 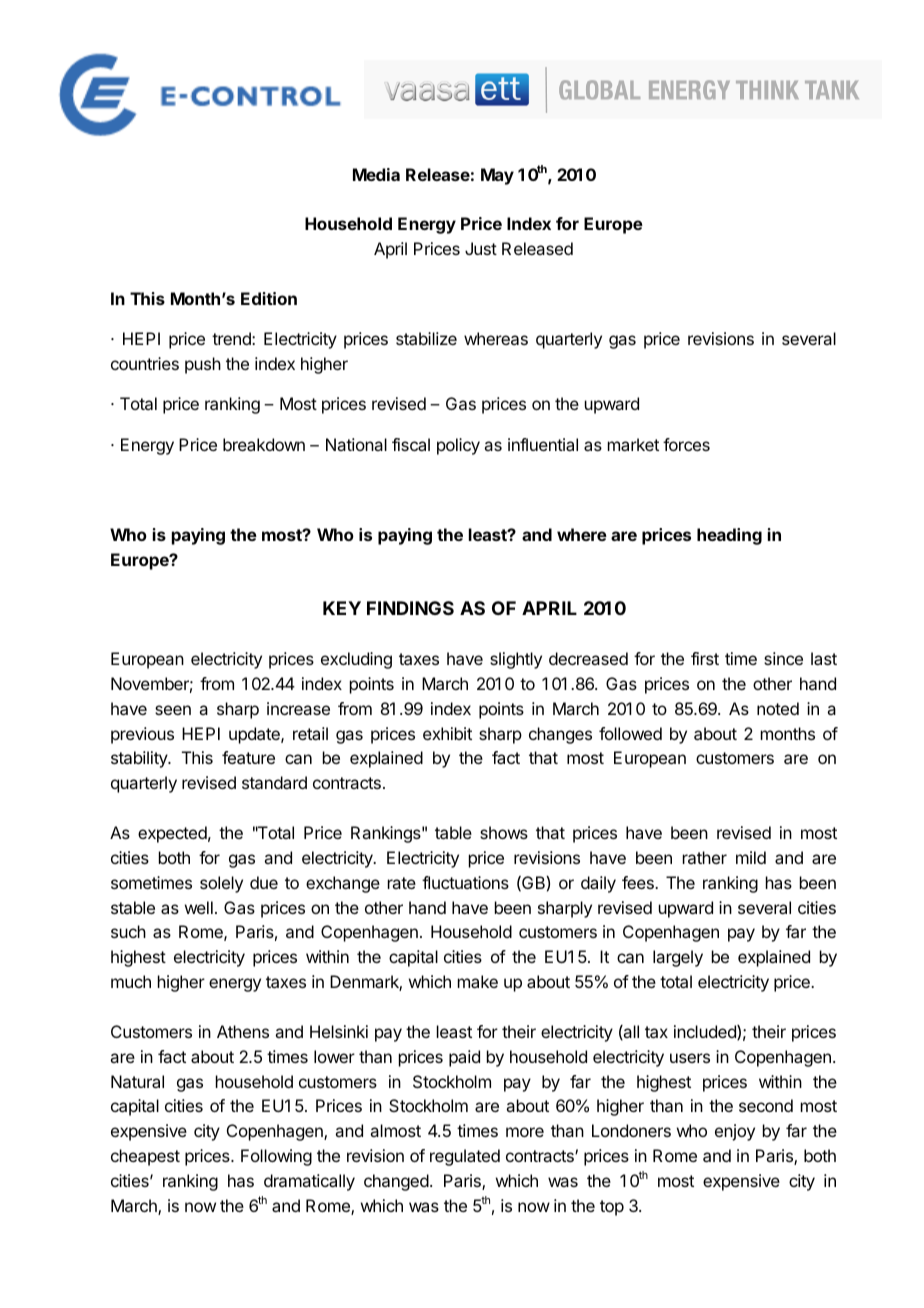 I want to click on breakdown, so click(x=264, y=444).
